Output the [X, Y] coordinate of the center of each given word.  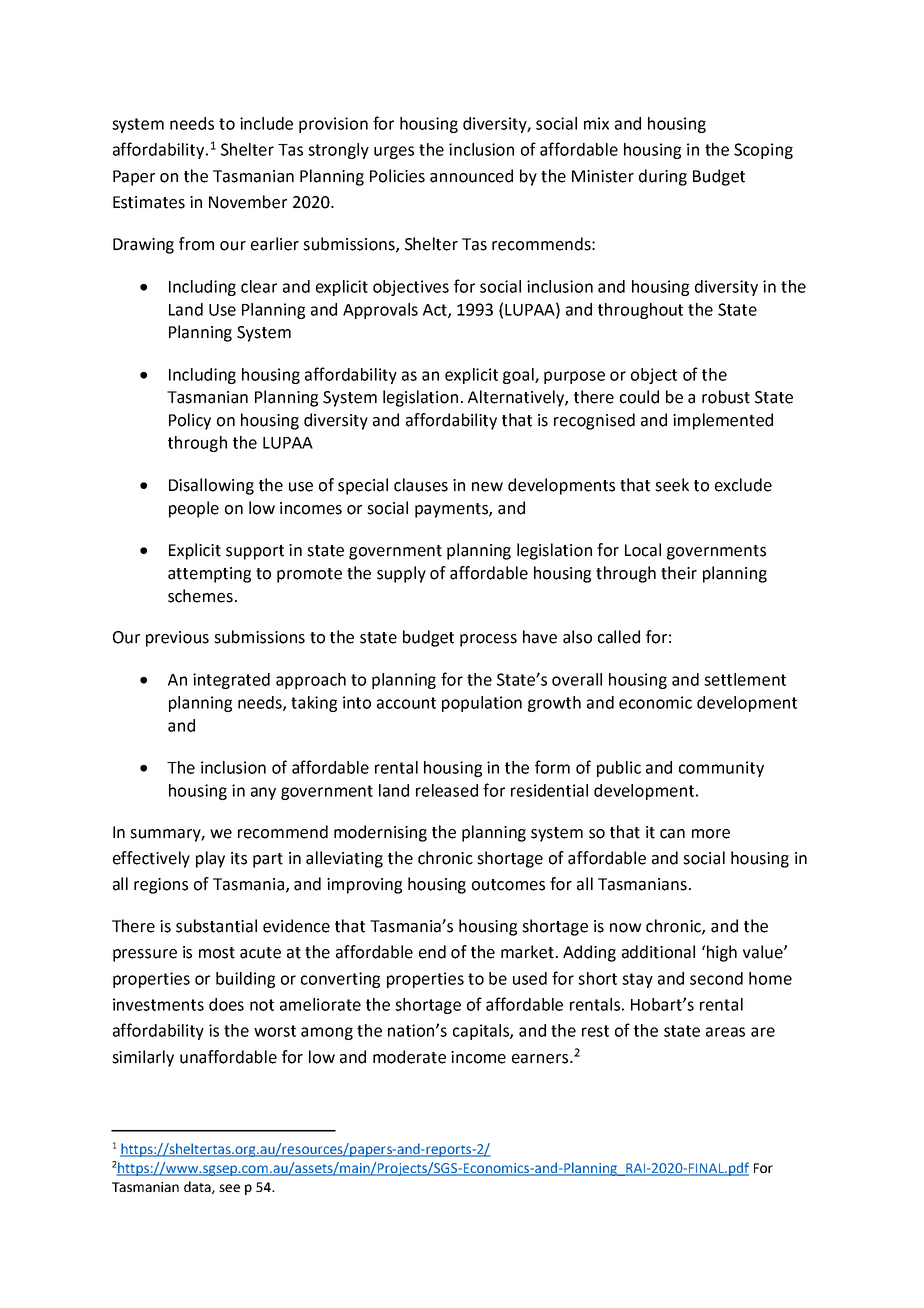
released [447, 790]
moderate [409, 1057]
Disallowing [211, 486]
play [210, 859]
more [711, 834]
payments [452, 510]
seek [672, 485]
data [198, 1187]
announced [471, 176]
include [266, 123]
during [663, 177]
